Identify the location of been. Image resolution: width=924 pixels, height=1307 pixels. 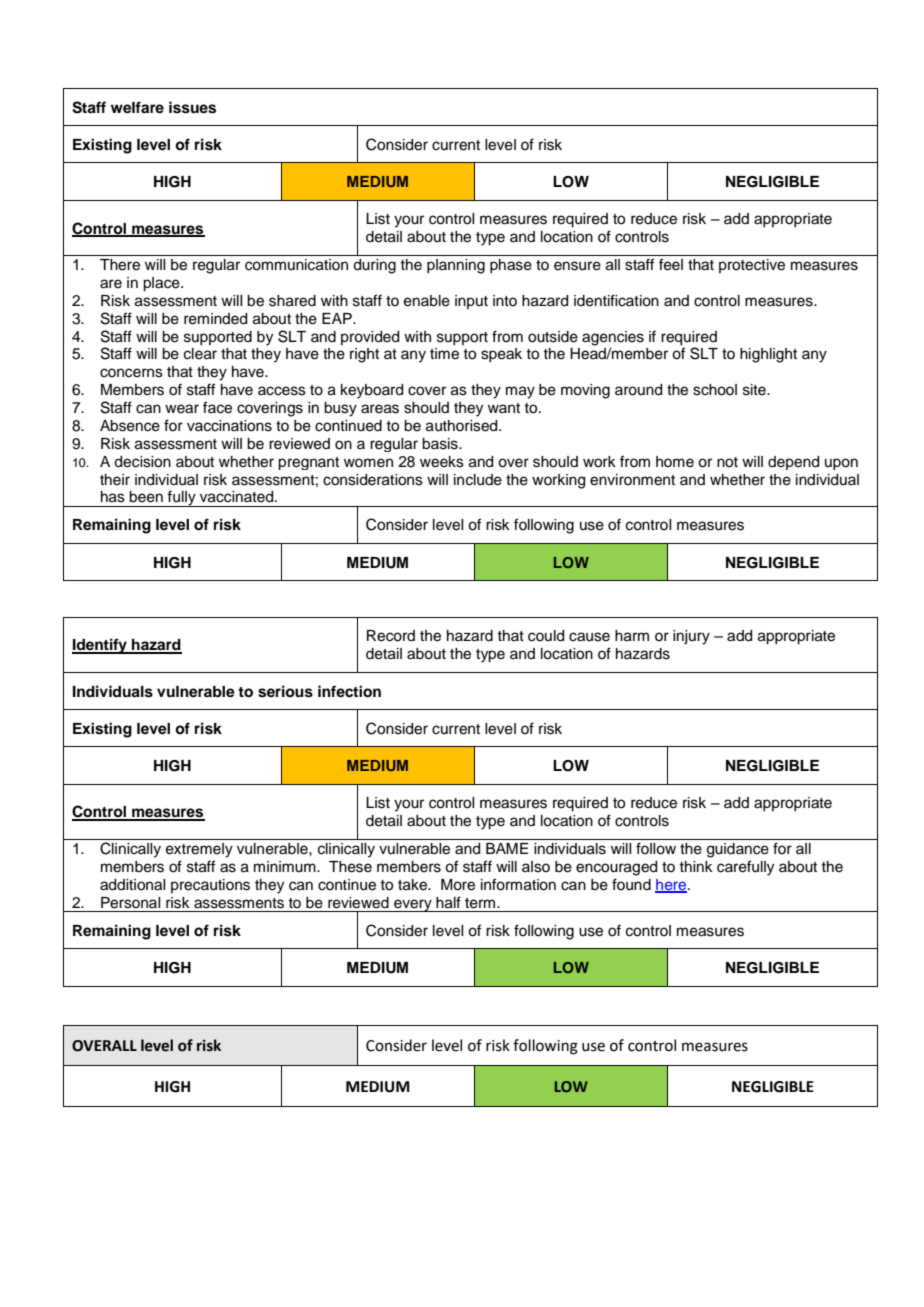
(146, 497).
